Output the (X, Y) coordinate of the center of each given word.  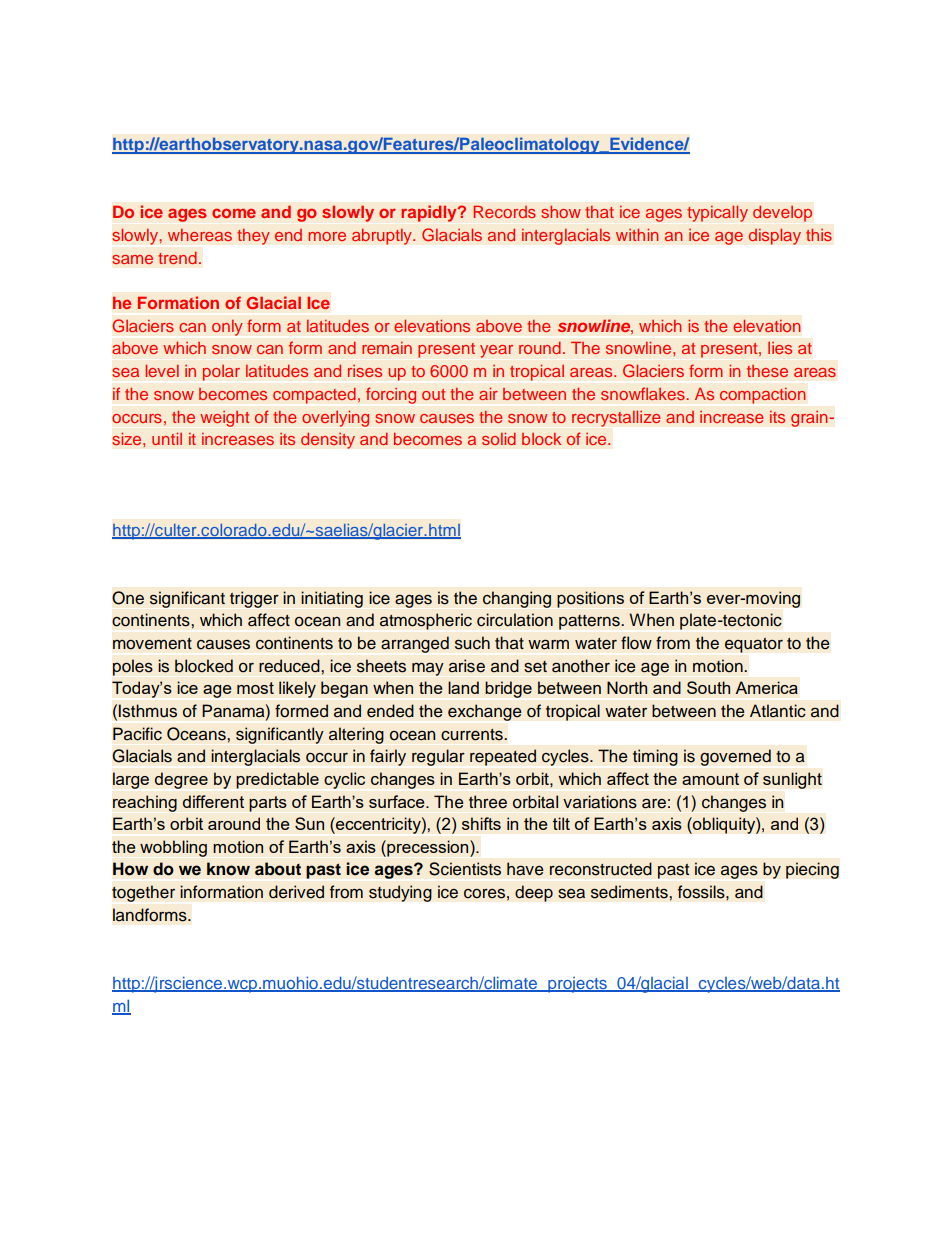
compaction (762, 396)
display (774, 236)
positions (590, 599)
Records (504, 211)
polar (221, 373)
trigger (254, 599)
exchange (485, 712)
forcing (391, 395)
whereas (200, 235)
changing (517, 599)
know (228, 869)
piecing (812, 870)
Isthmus (148, 711)
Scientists (465, 869)
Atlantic (778, 711)
